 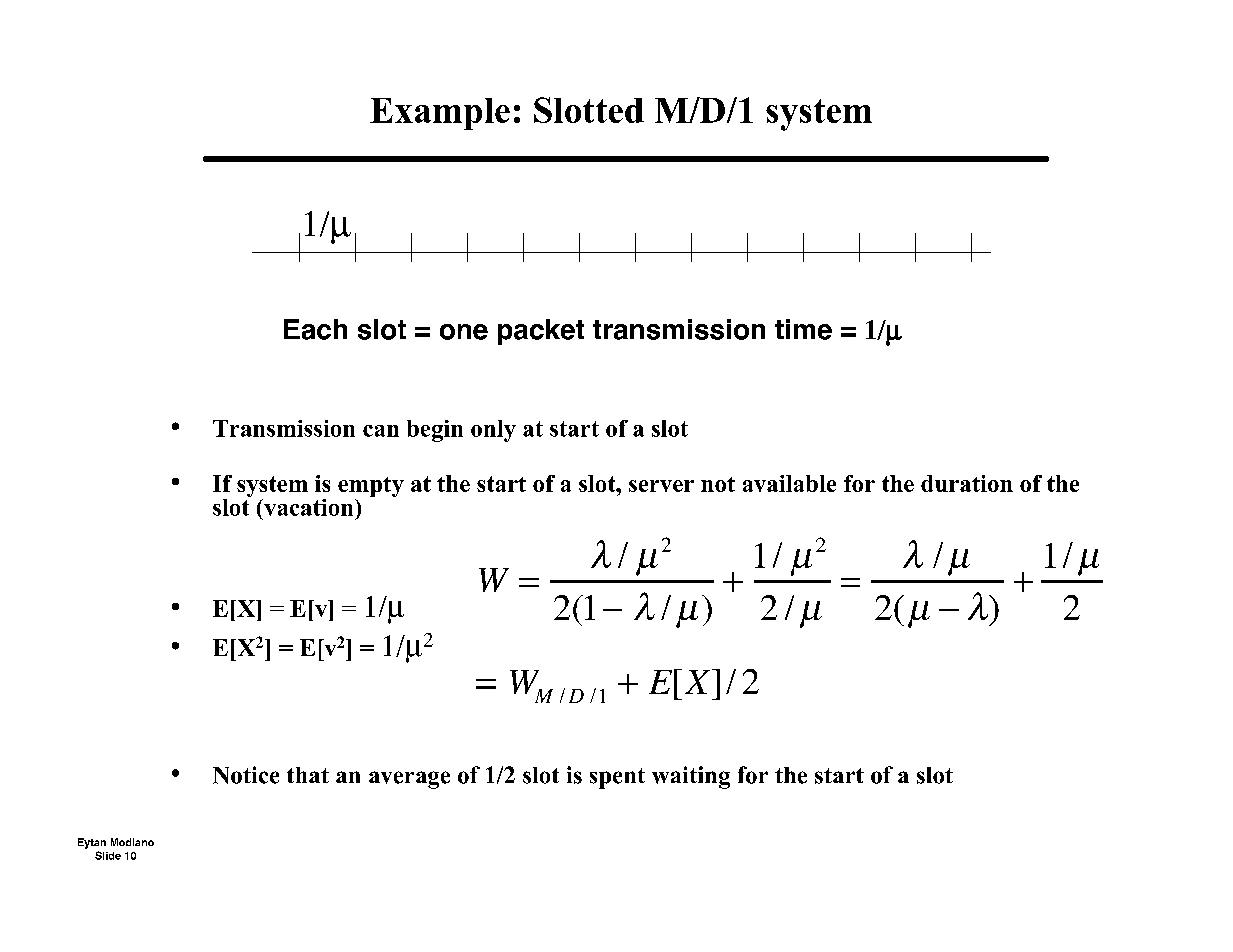 What do you see at coordinates (617, 778) in the image?
I see `spent` at bounding box center [617, 778].
